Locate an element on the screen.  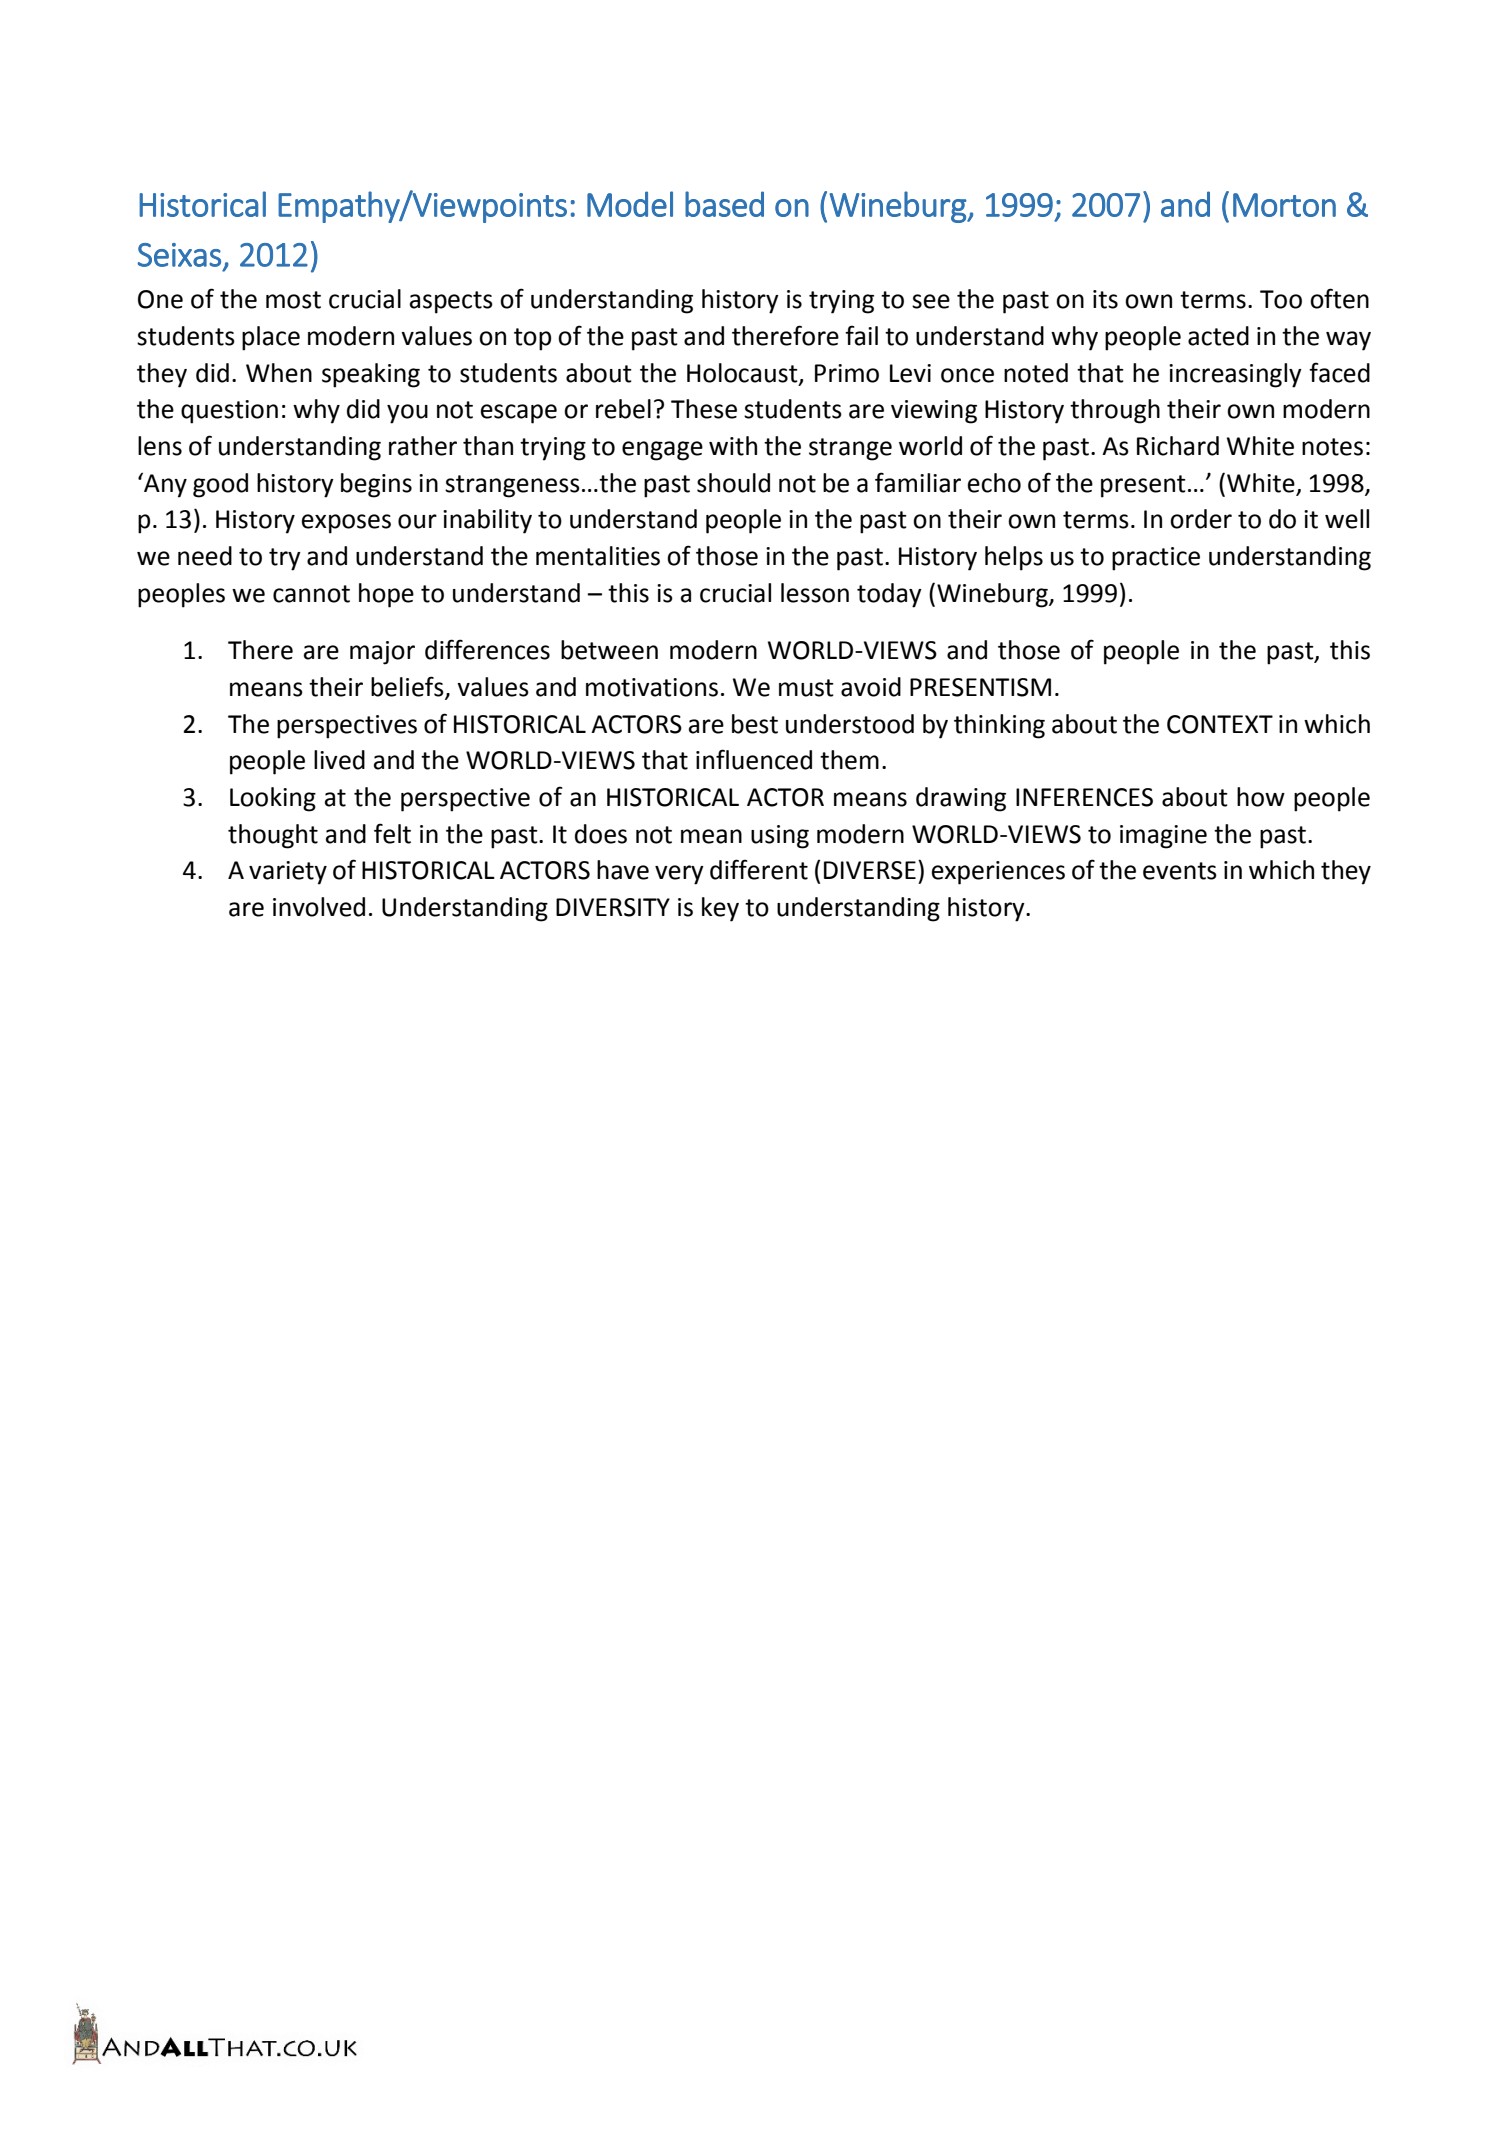
most is located at coordinates (293, 300).
